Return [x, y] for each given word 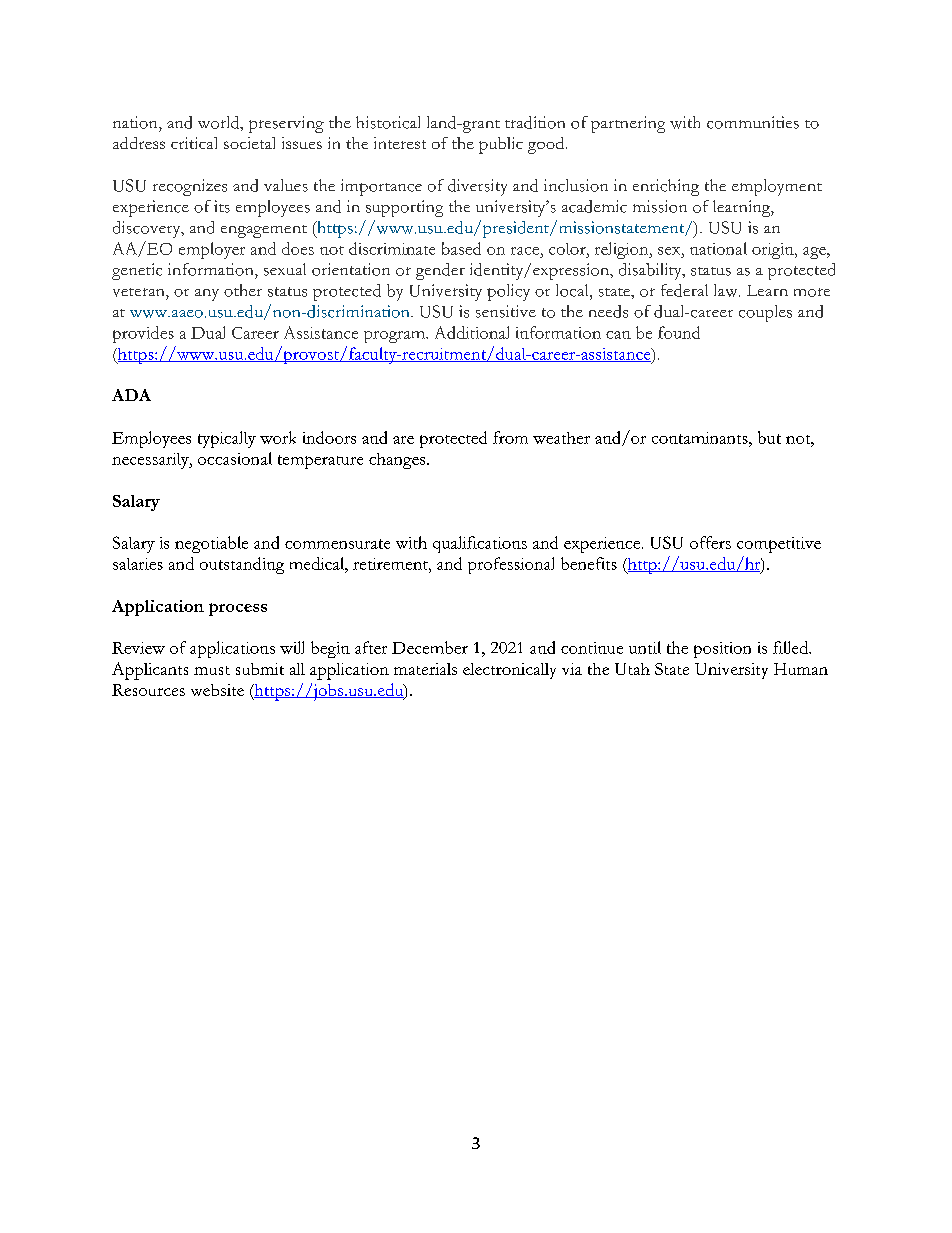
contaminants [701, 438]
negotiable [211, 544]
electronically [509, 671]
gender [440, 271]
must [212, 670]
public [501, 145]
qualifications [480, 544]
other [243, 290]
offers [710, 542]
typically [227, 439]
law [727, 290]
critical [194, 143]
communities [753, 122]
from [510, 437]
